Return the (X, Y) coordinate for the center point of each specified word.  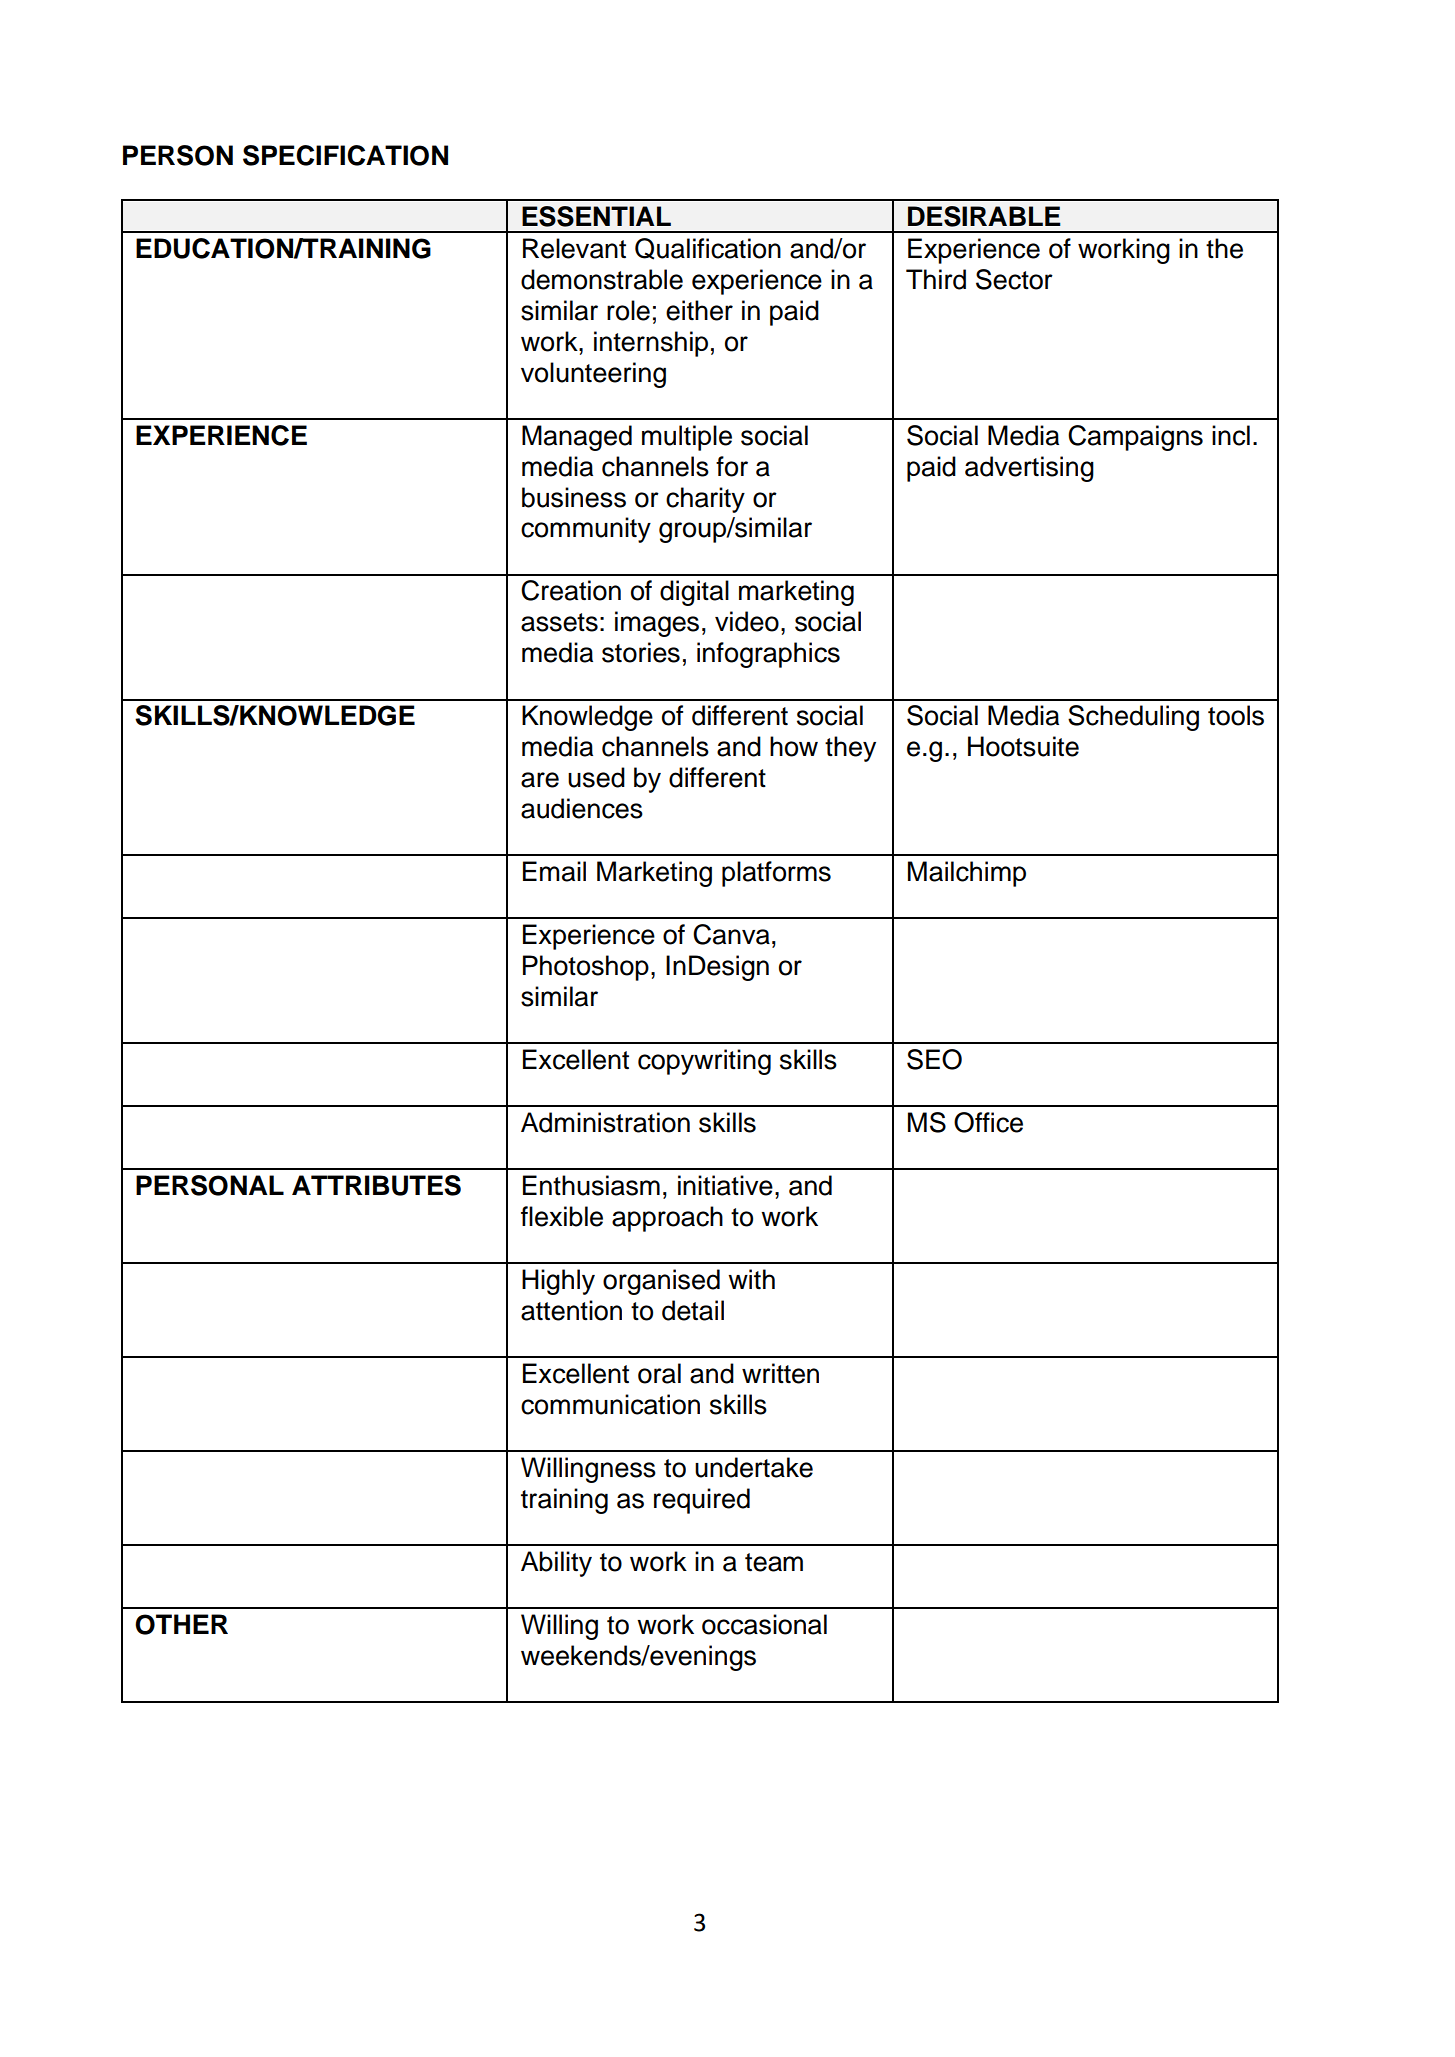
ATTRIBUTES (376, 1185)
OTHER (181, 1624)
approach (667, 1219)
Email (554, 871)
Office (988, 1122)
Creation (571, 590)
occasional (764, 1624)
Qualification (708, 249)
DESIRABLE (984, 216)
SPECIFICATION (345, 155)
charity (705, 500)
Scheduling (1133, 718)
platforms (776, 874)
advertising (1029, 469)
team (774, 1562)
